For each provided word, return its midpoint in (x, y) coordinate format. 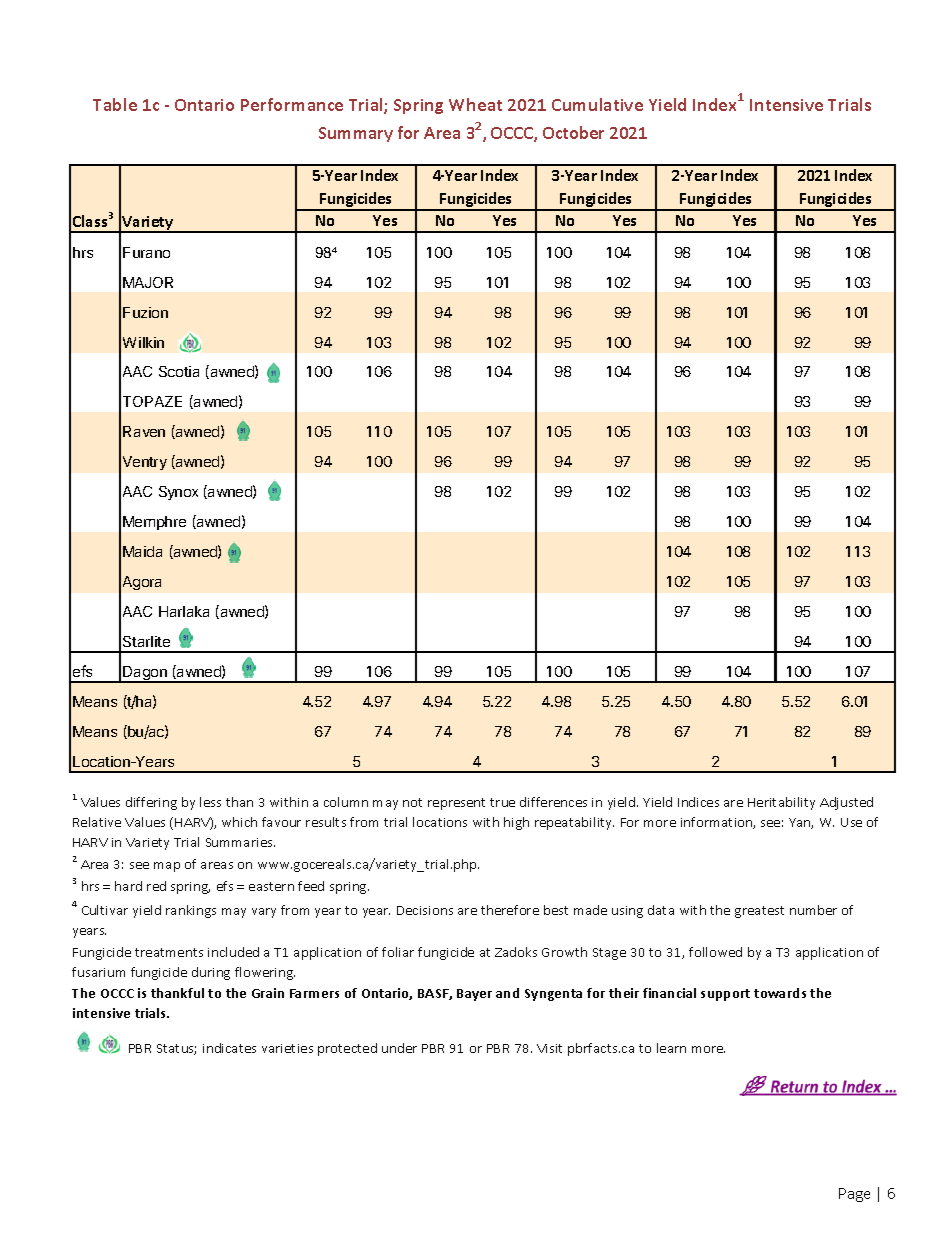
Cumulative (597, 104)
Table (115, 104)
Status (176, 1049)
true (502, 802)
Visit (549, 1048)
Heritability (781, 803)
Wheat (475, 104)
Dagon (145, 674)
